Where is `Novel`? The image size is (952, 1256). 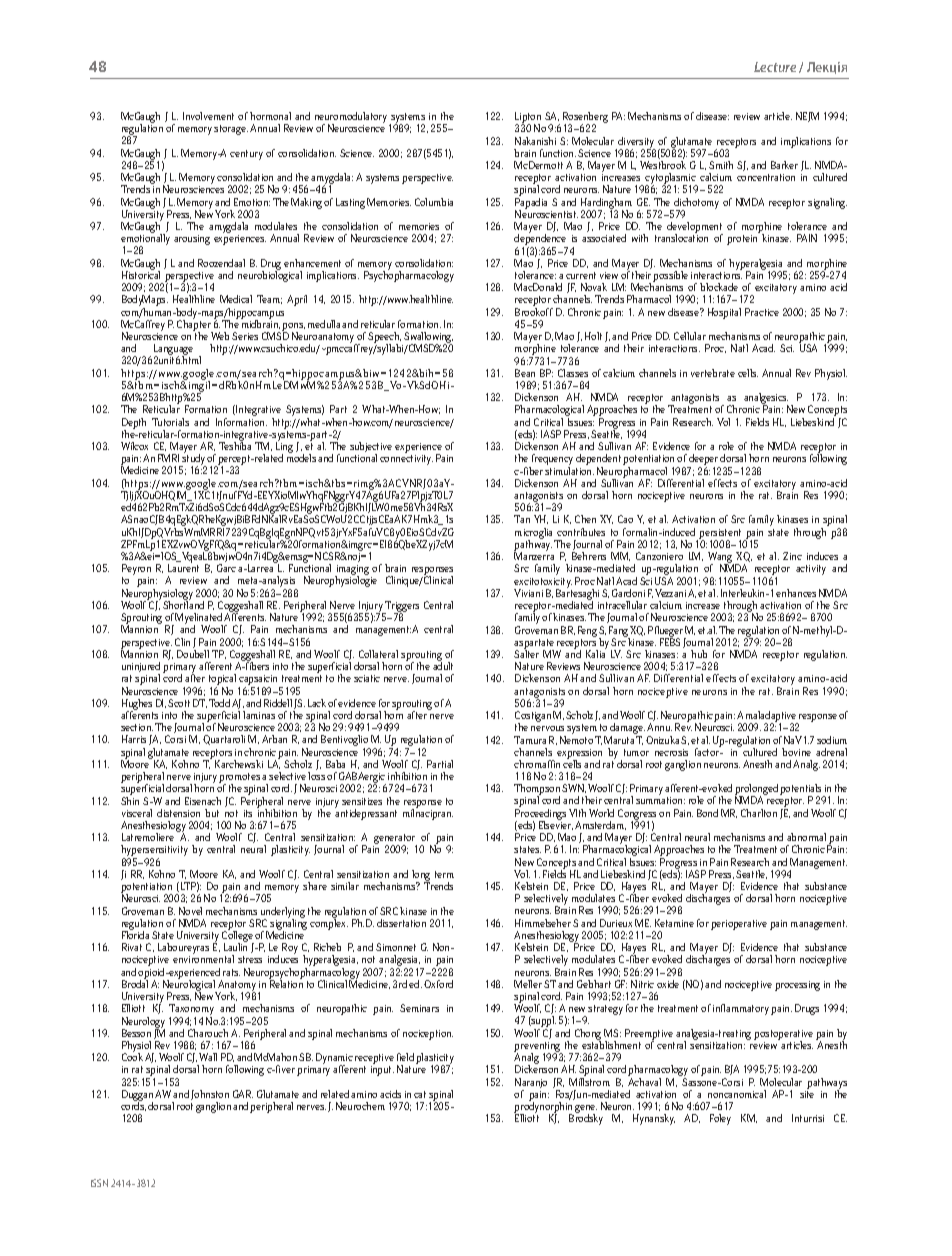
Novel is located at coordinates (190, 911).
